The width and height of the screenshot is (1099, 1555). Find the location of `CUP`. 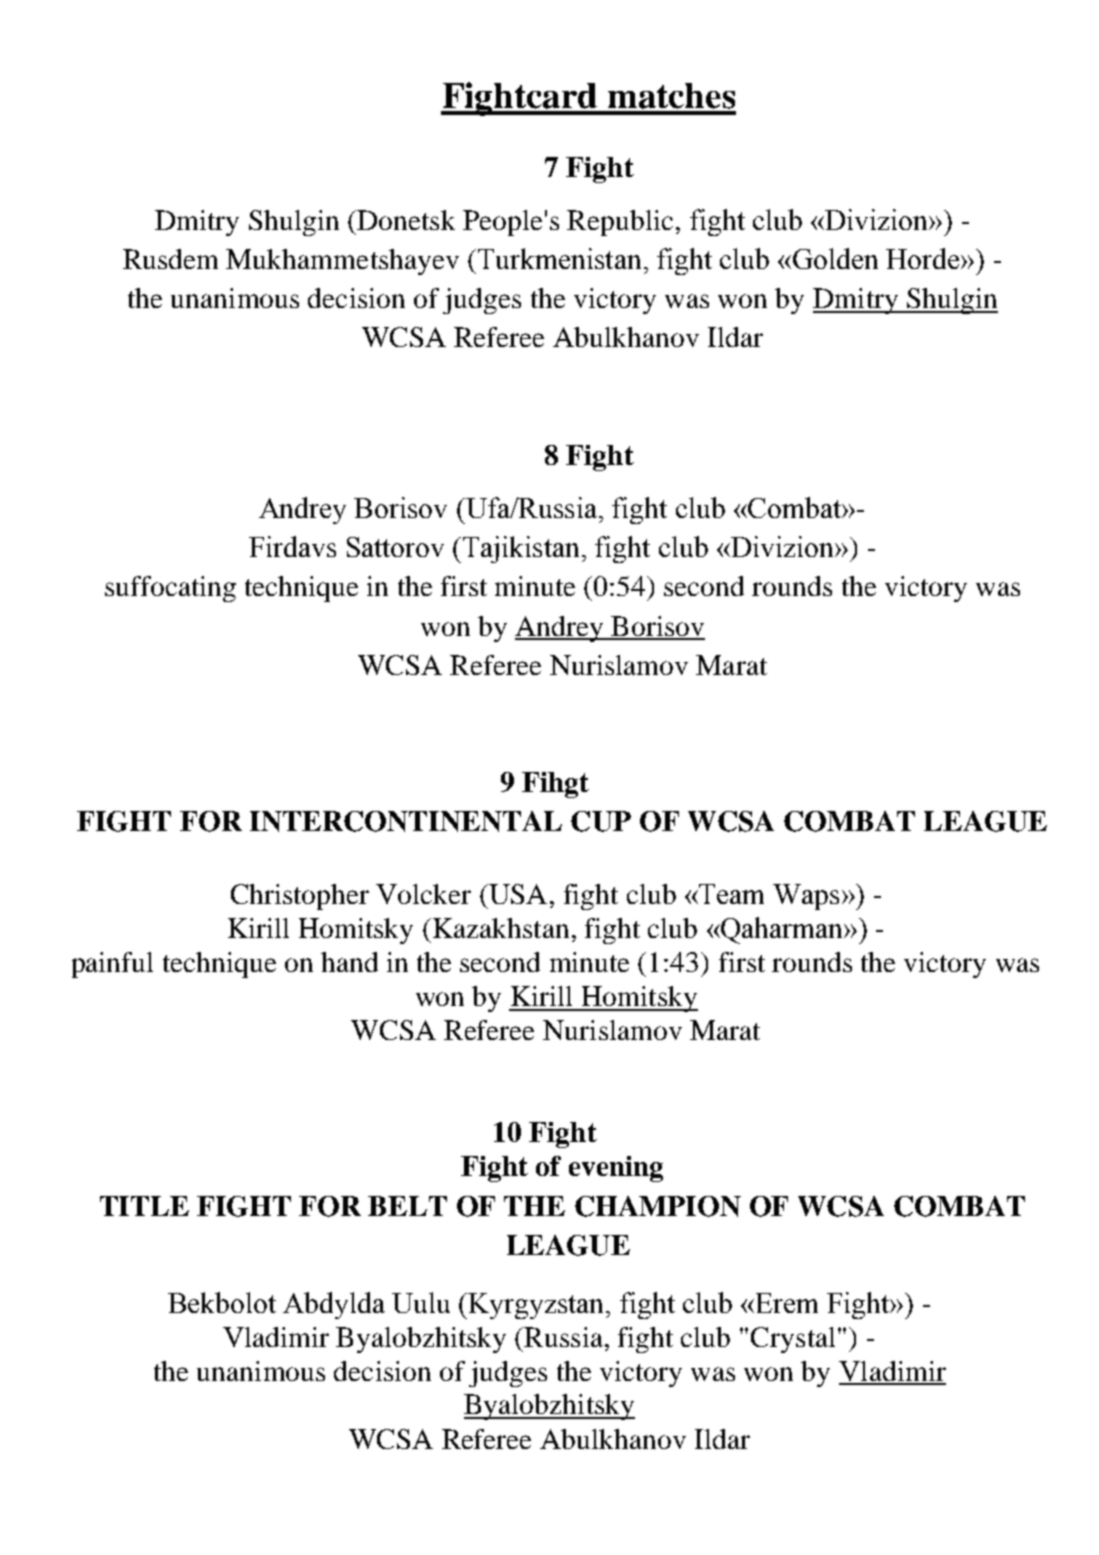

CUP is located at coordinates (601, 821).
